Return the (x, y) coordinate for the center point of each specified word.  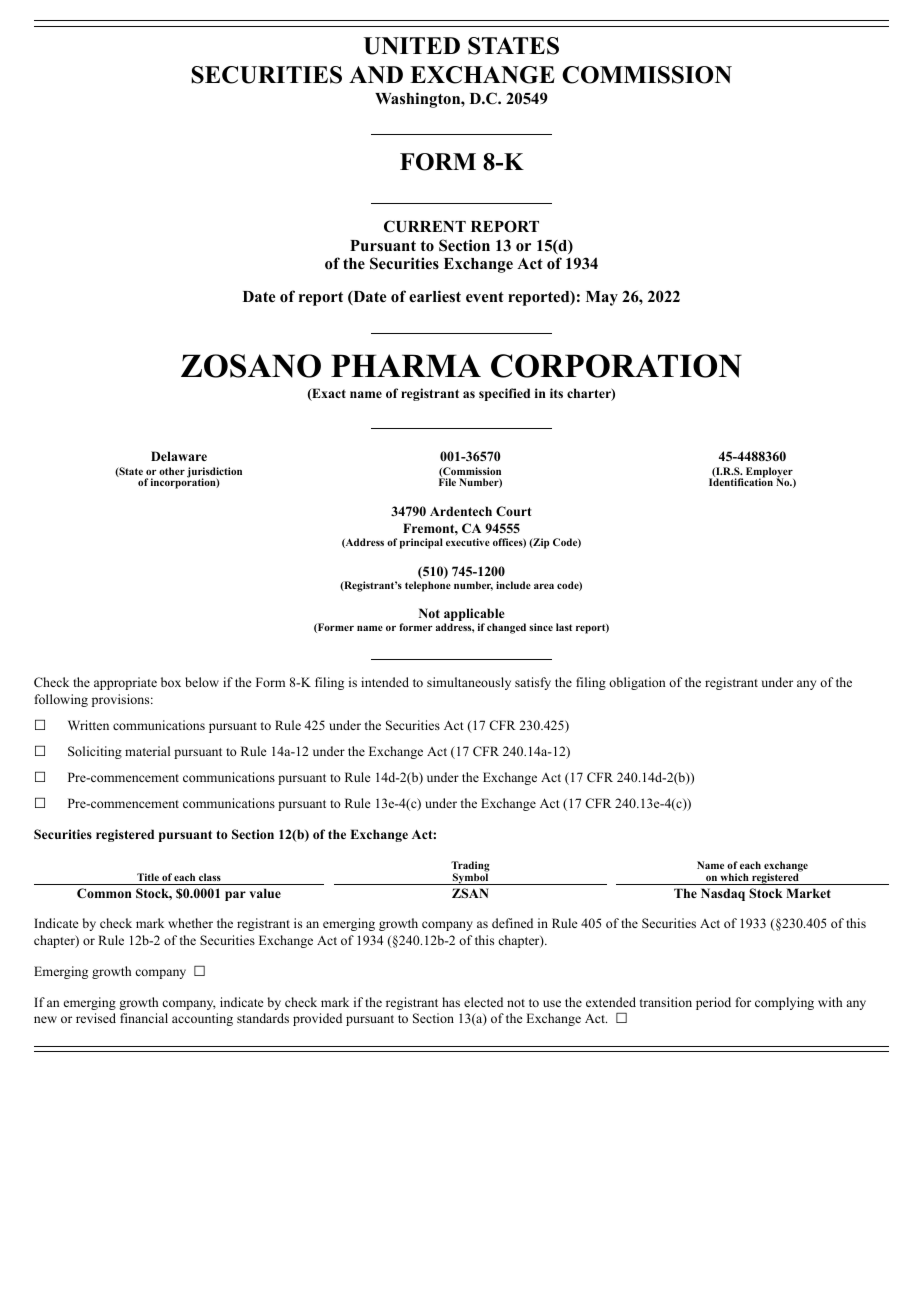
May (602, 298)
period (713, 1003)
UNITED (412, 46)
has (451, 1002)
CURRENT (425, 226)
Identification (741, 481)
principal (421, 543)
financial (144, 1018)
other (172, 471)
